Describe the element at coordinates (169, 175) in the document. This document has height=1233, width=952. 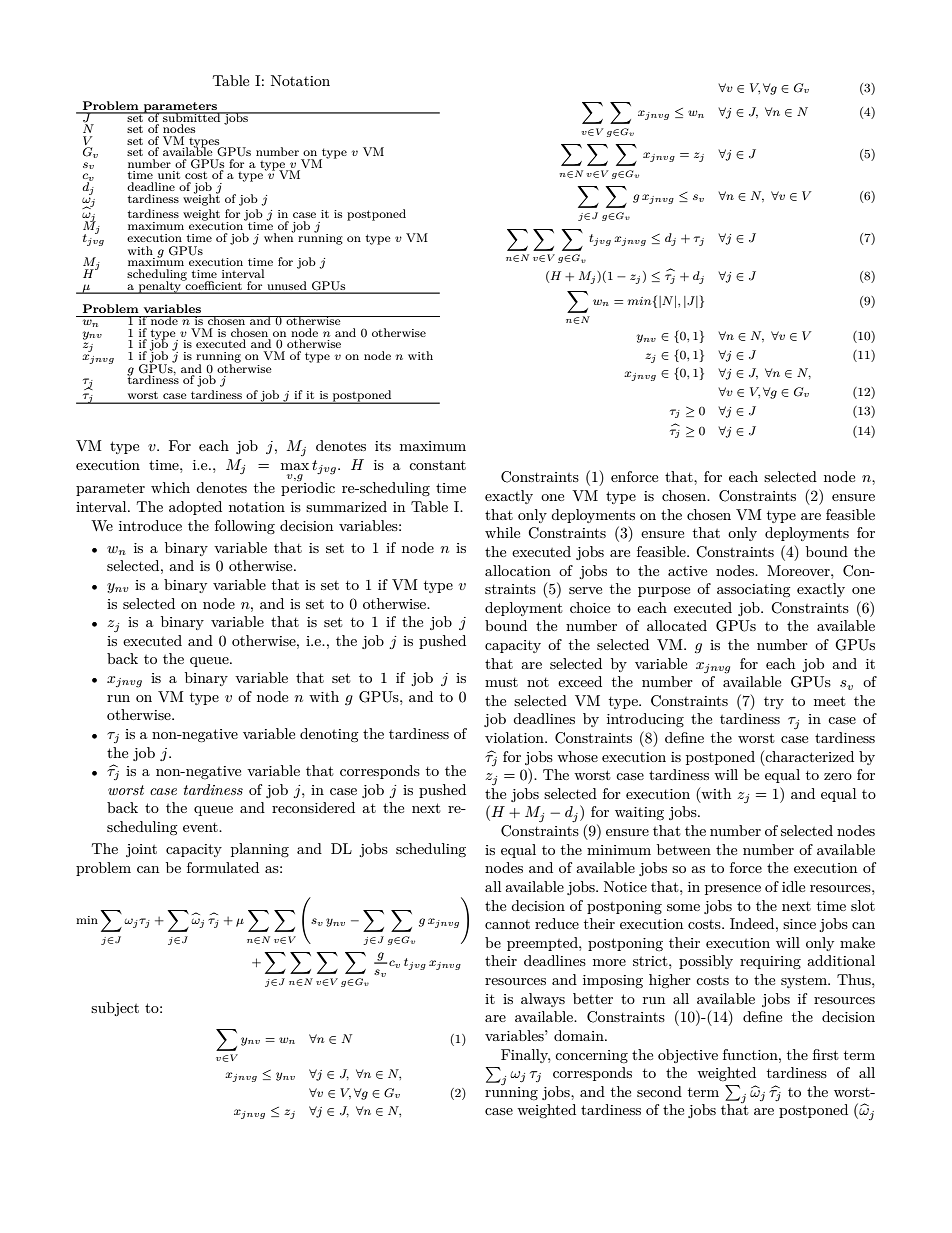
I see `unit` at that location.
